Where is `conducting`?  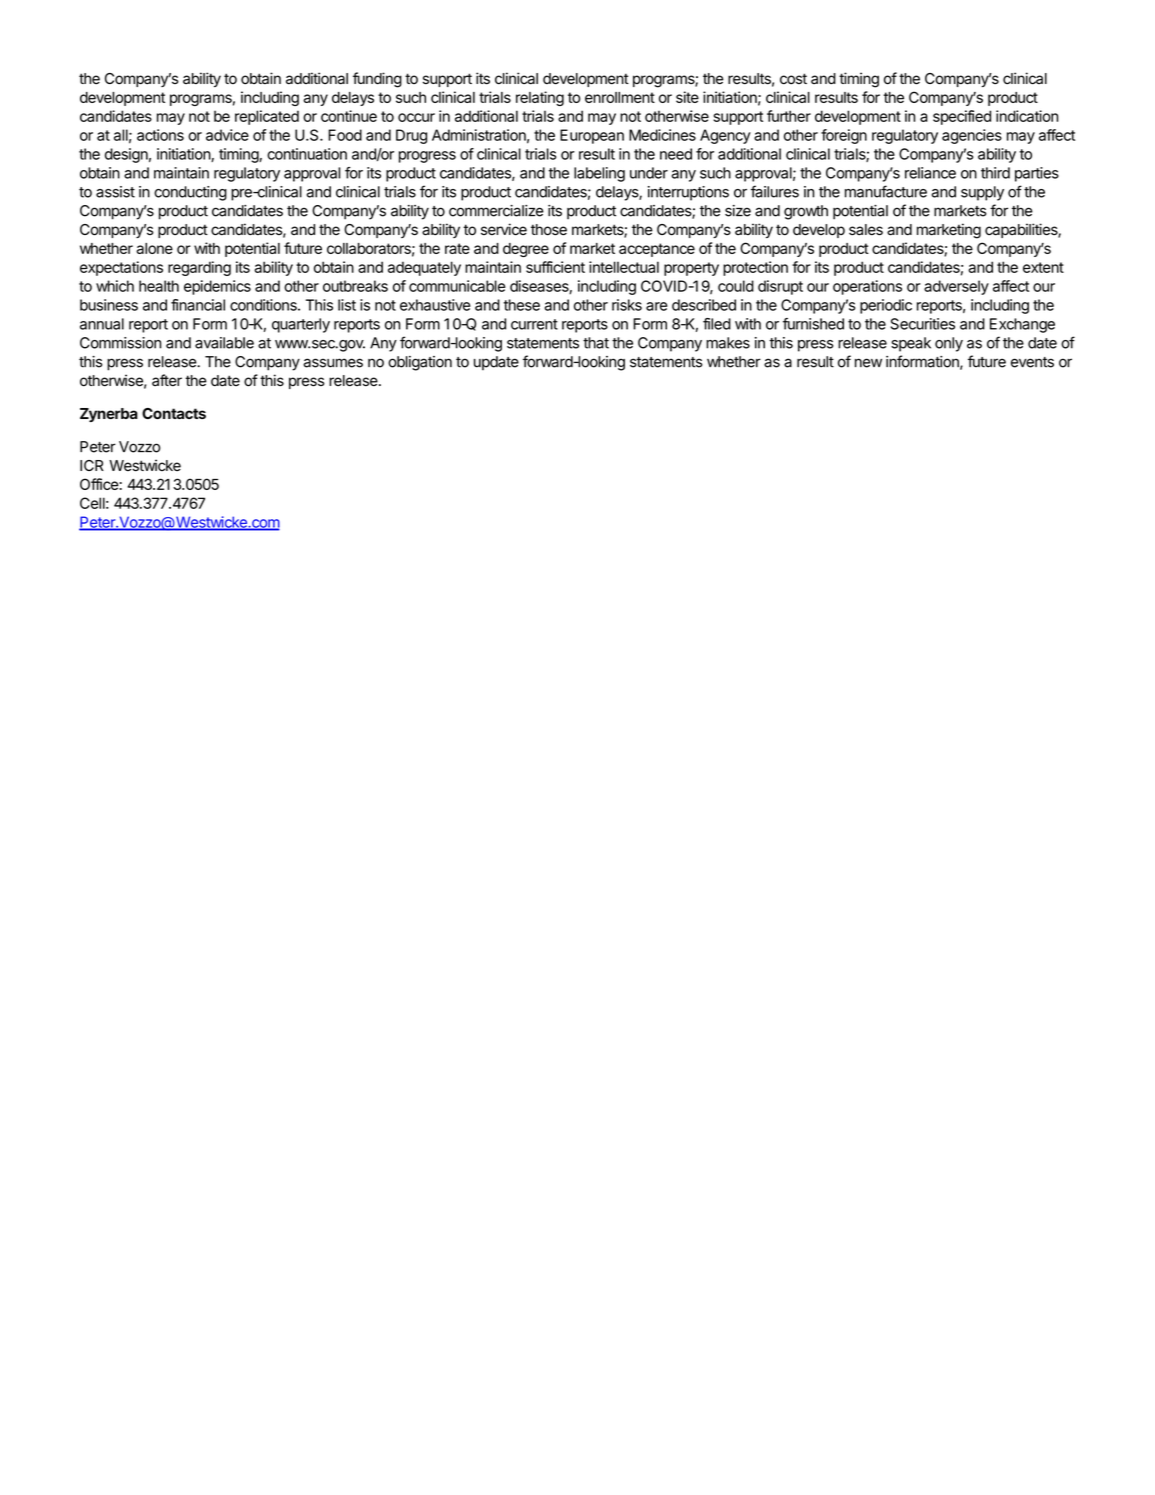
conducting is located at coordinates (190, 193).
